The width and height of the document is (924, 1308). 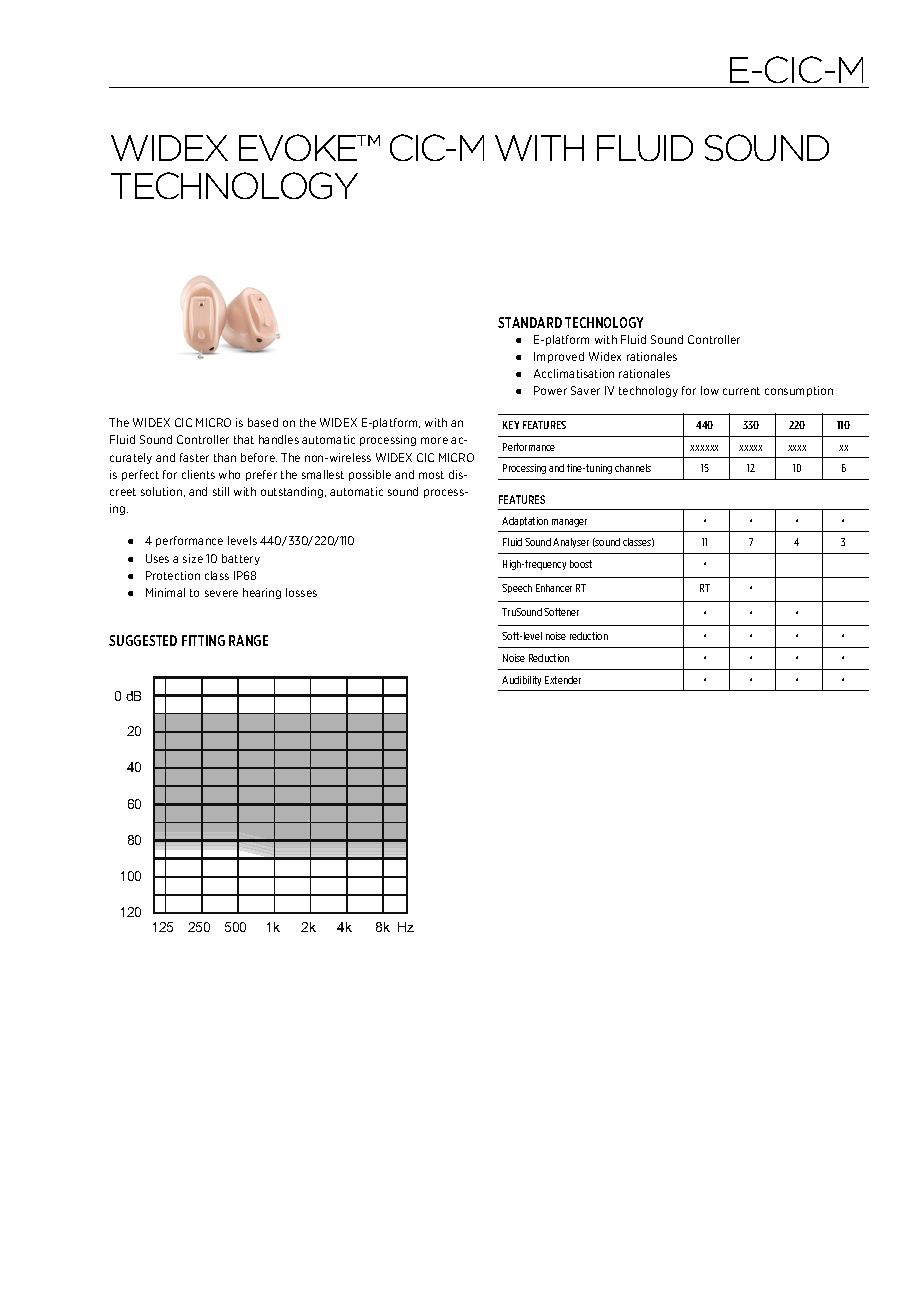 What do you see at coordinates (263, 422) in the document?
I see `based` at bounding box center [263, 422].
